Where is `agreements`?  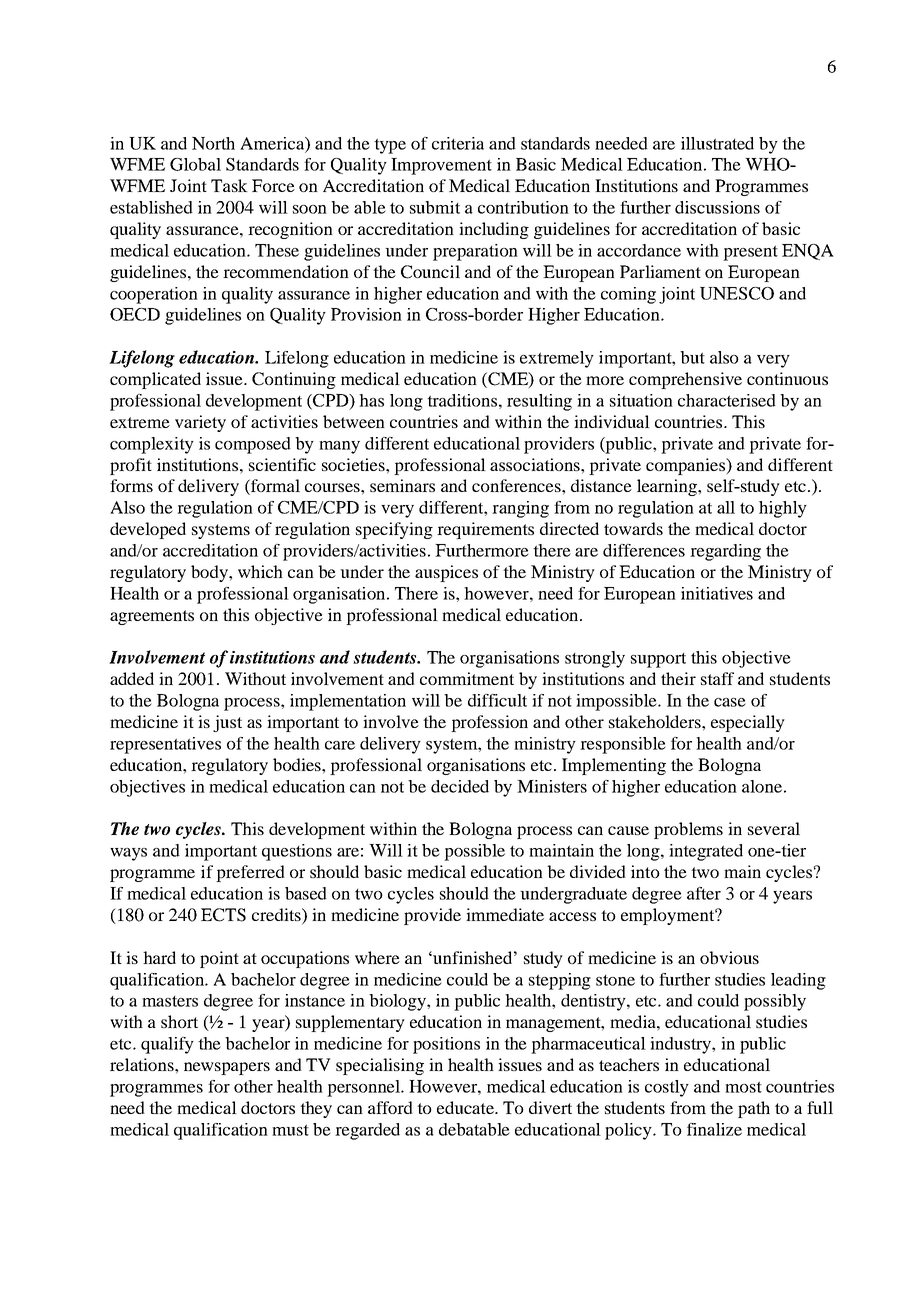
agreements is located at coordinates (152, 617).
